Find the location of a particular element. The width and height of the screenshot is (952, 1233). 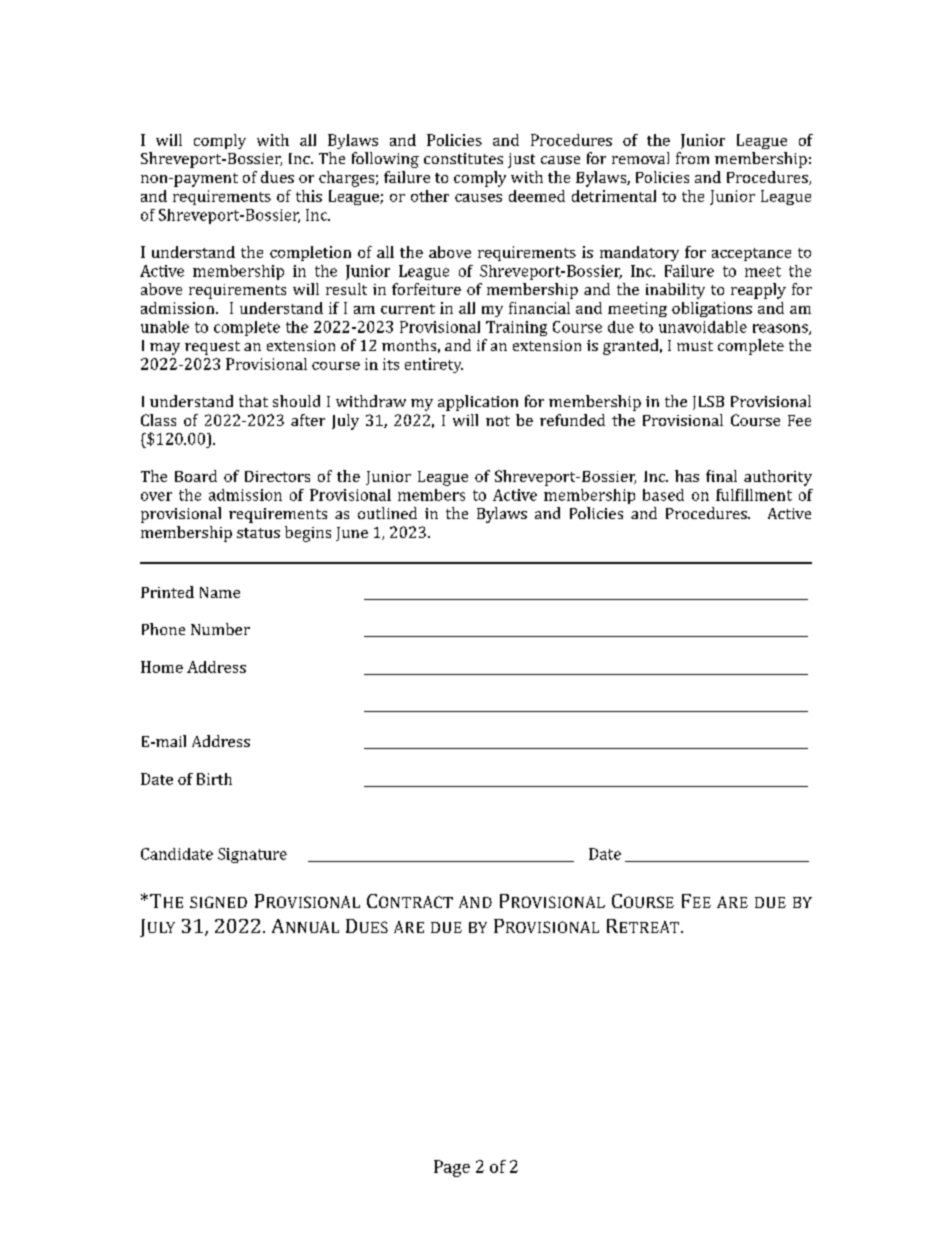

application is located at coordinates (478, 403).
